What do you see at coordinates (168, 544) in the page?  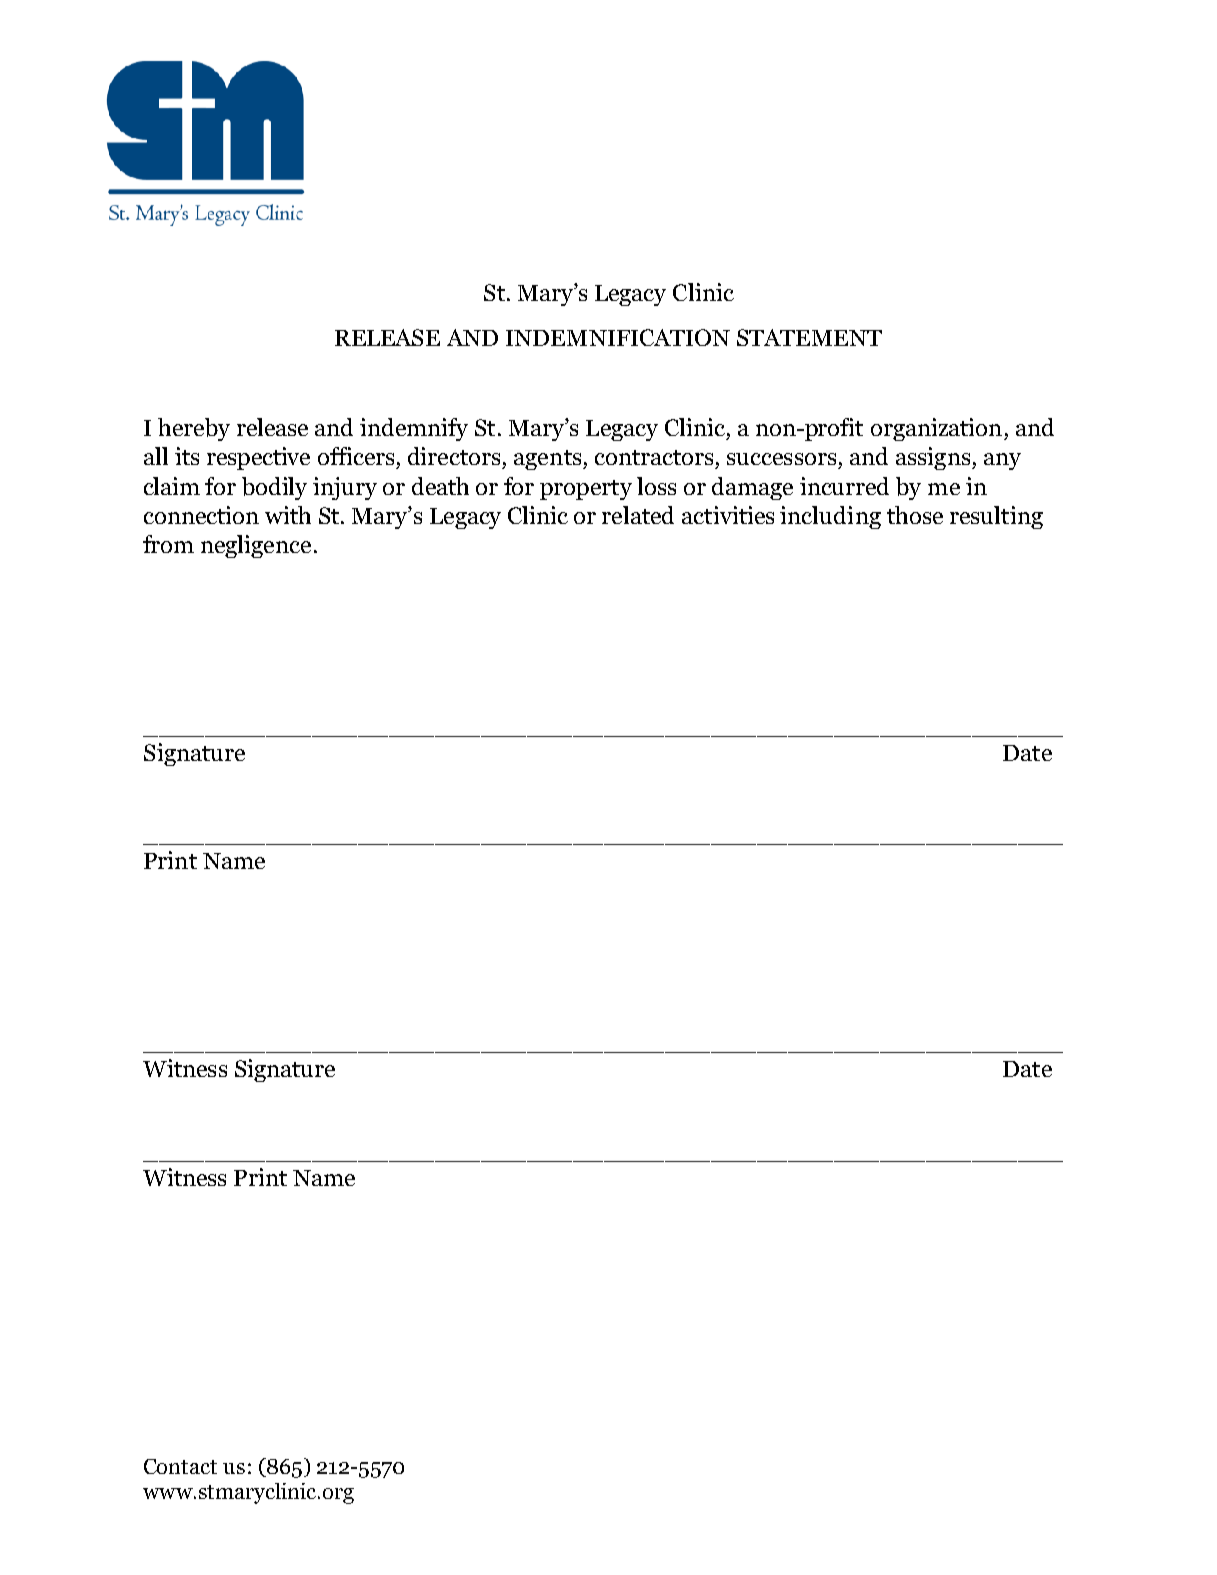 I see `from` at bounding box center [168, 544].
